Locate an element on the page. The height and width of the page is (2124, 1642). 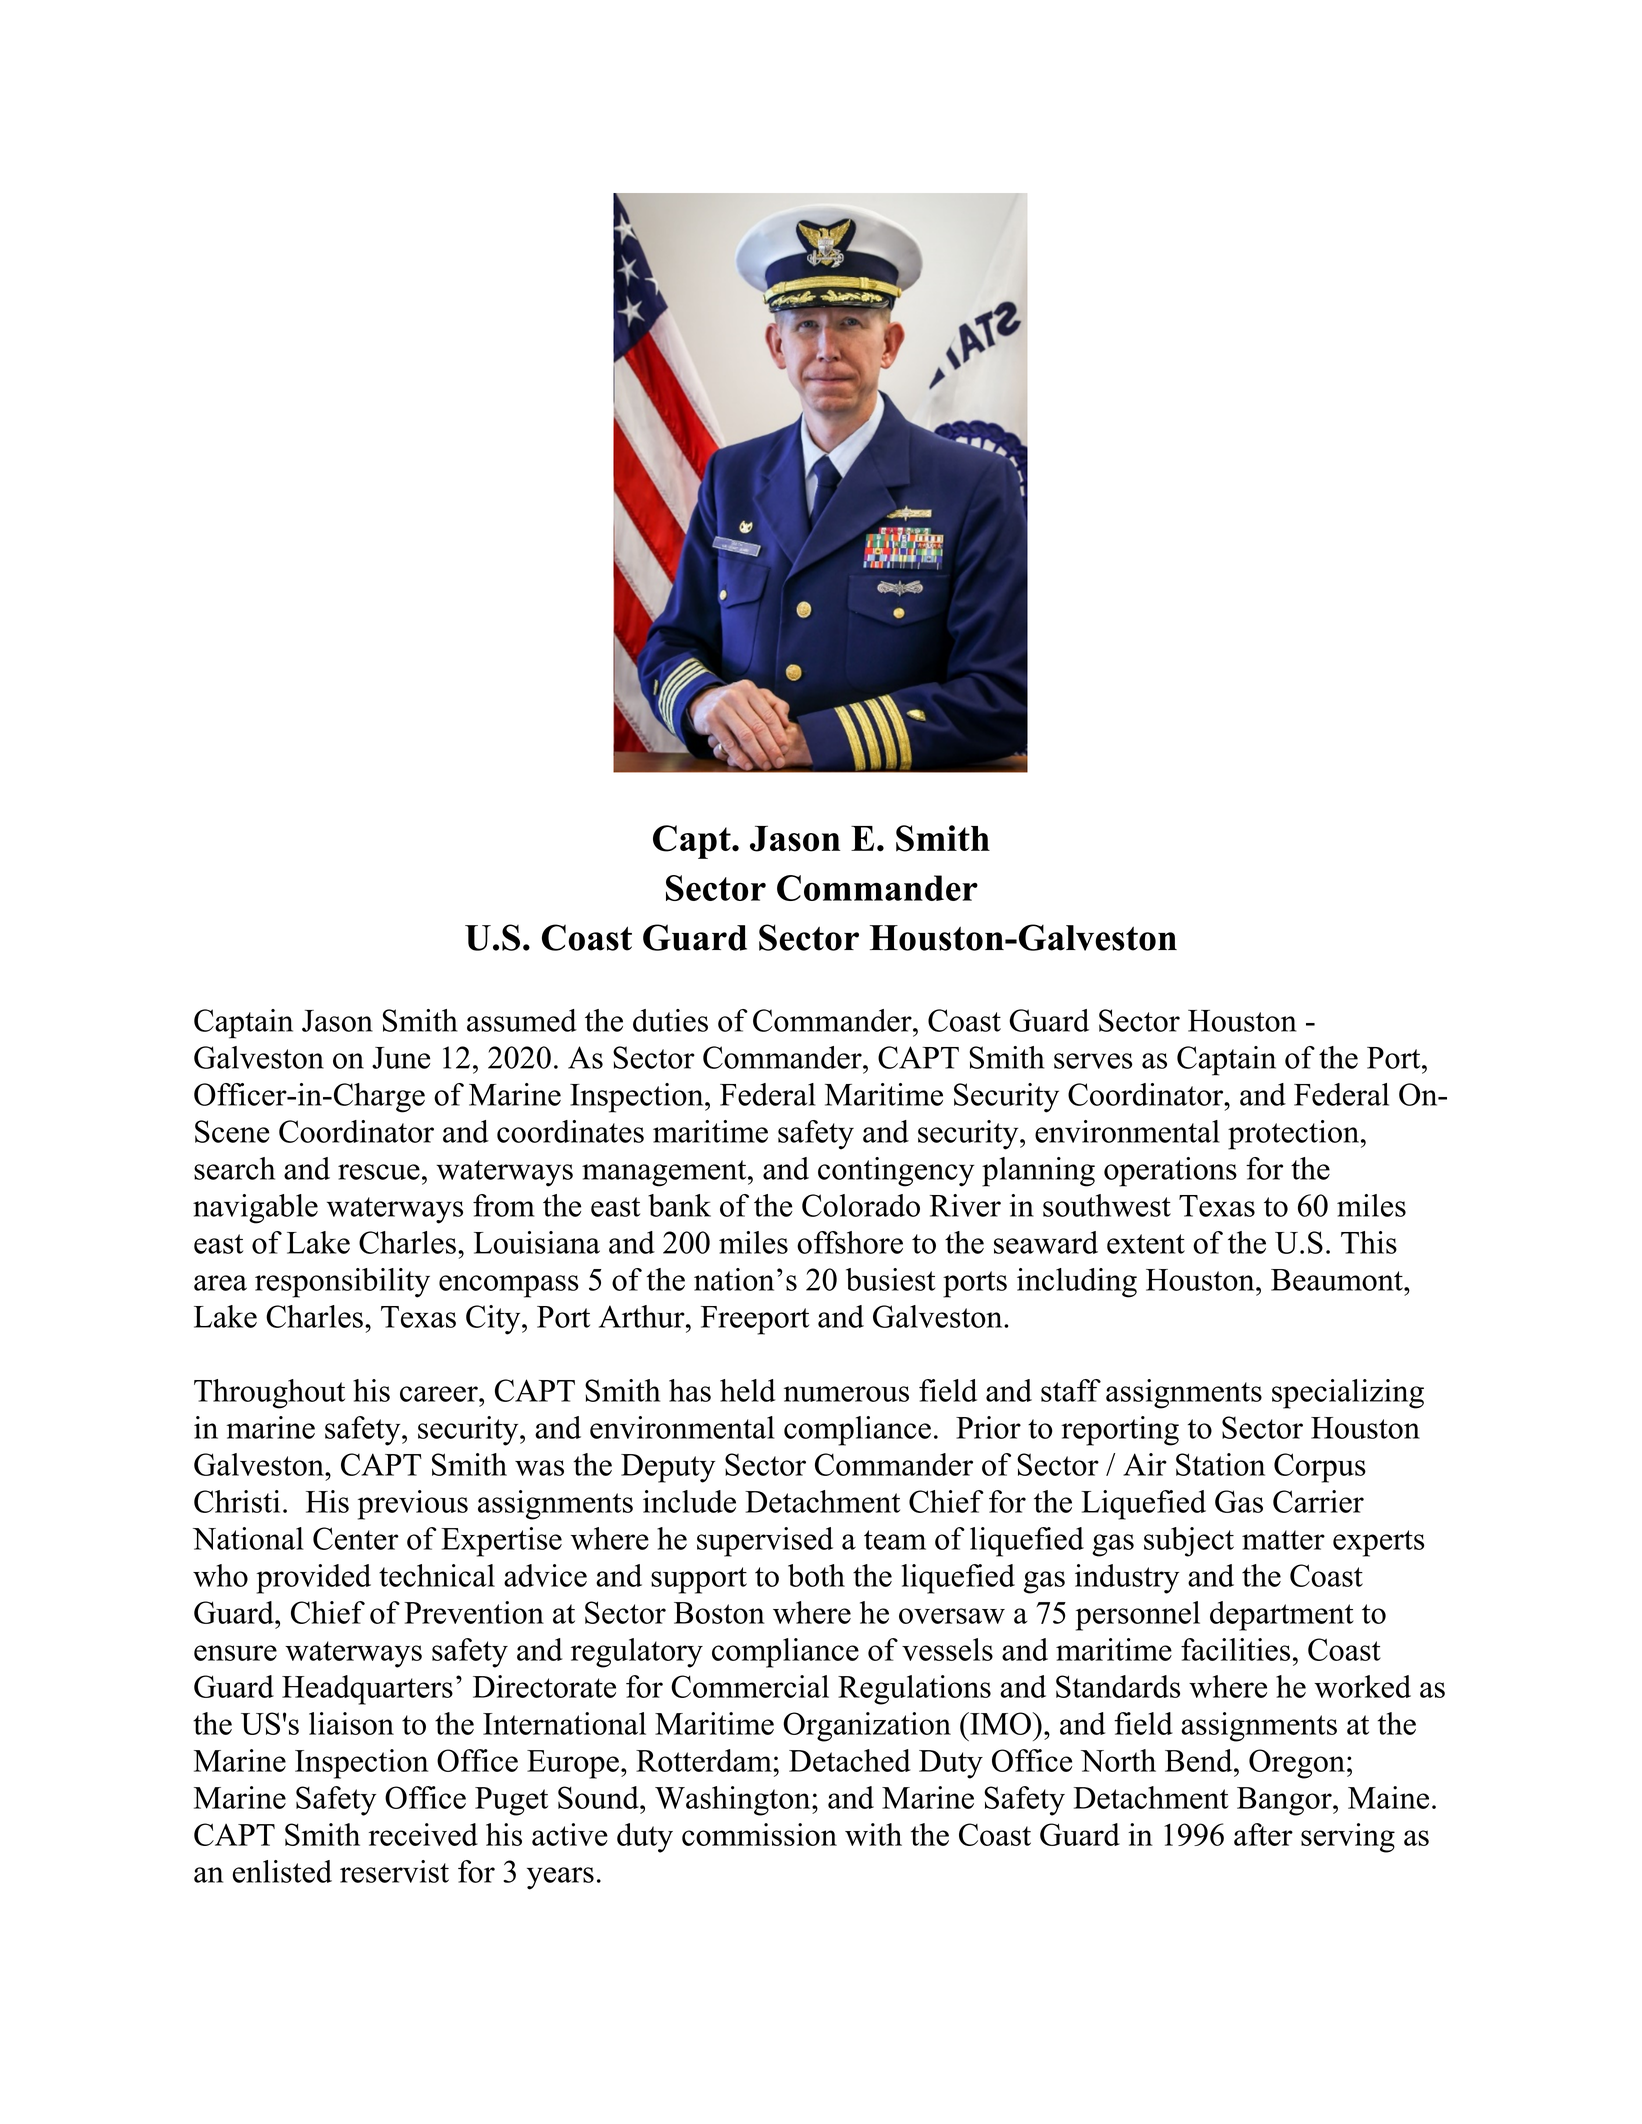
previous is located at coordinates (413, 1505).
